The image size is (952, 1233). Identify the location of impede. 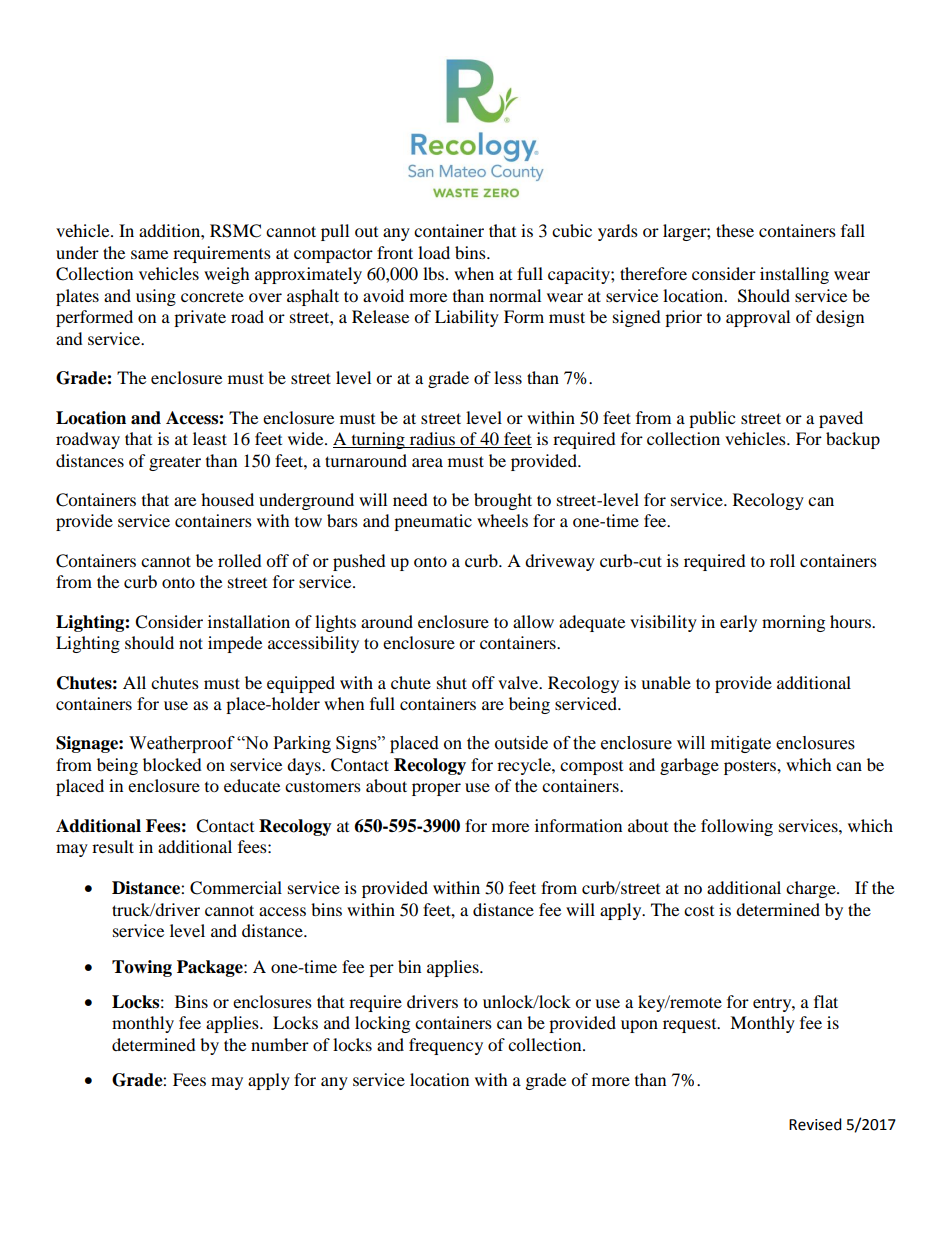
(235, 644).
